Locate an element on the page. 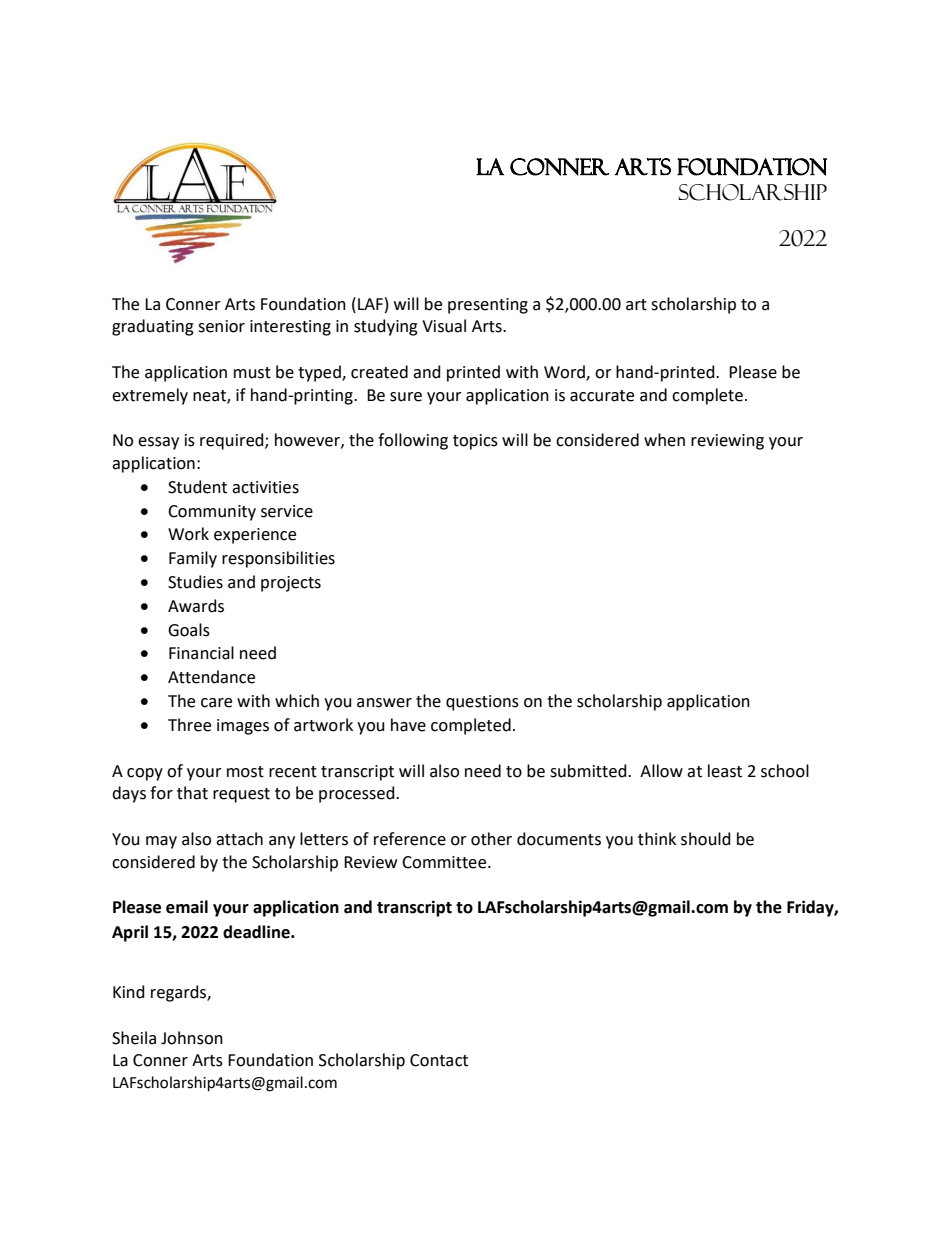 This document has height=1233, width=952. least is located at coordinates (725, 771).
